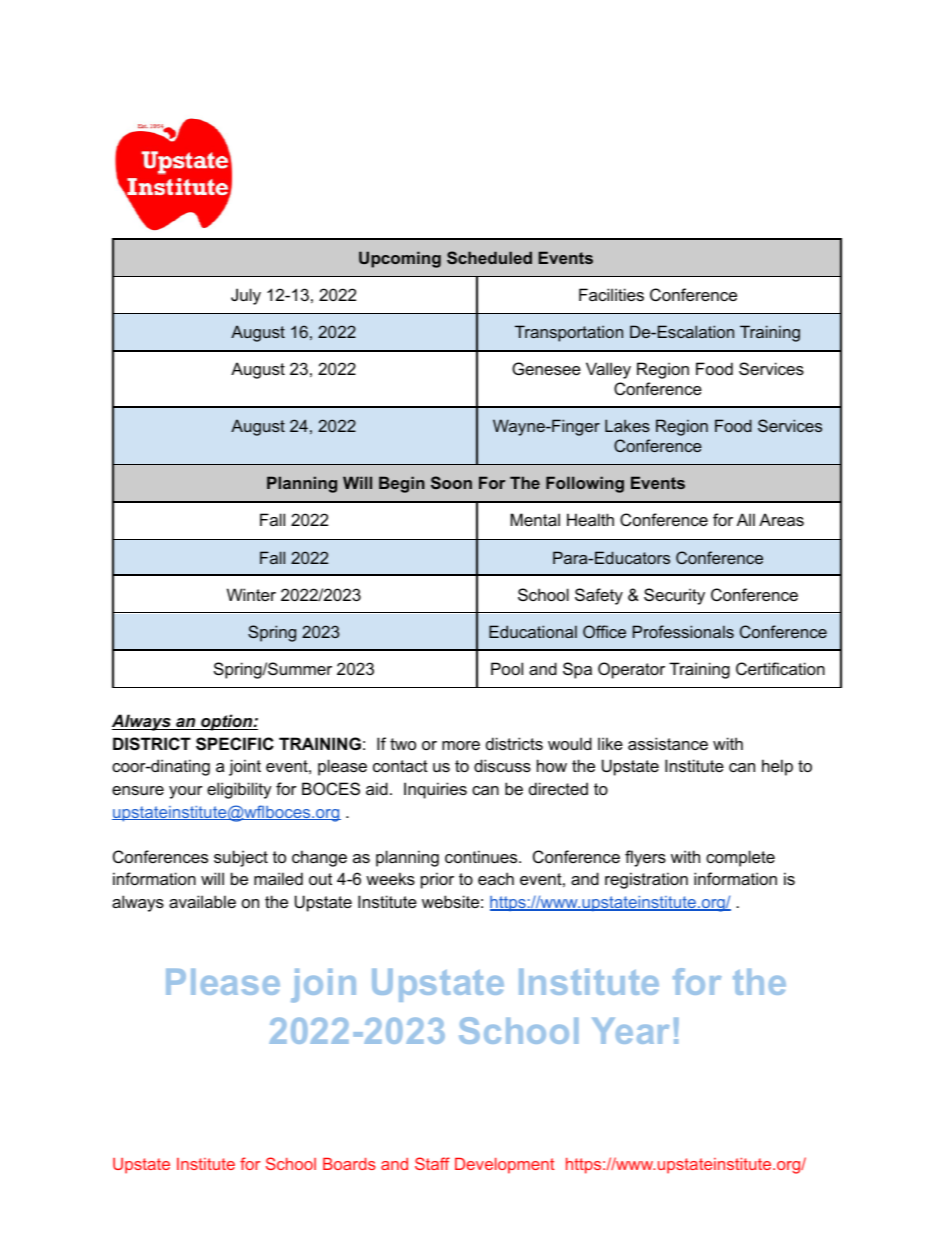 The image size is (952, 1233). I want to click on July, so click(246, 296).
